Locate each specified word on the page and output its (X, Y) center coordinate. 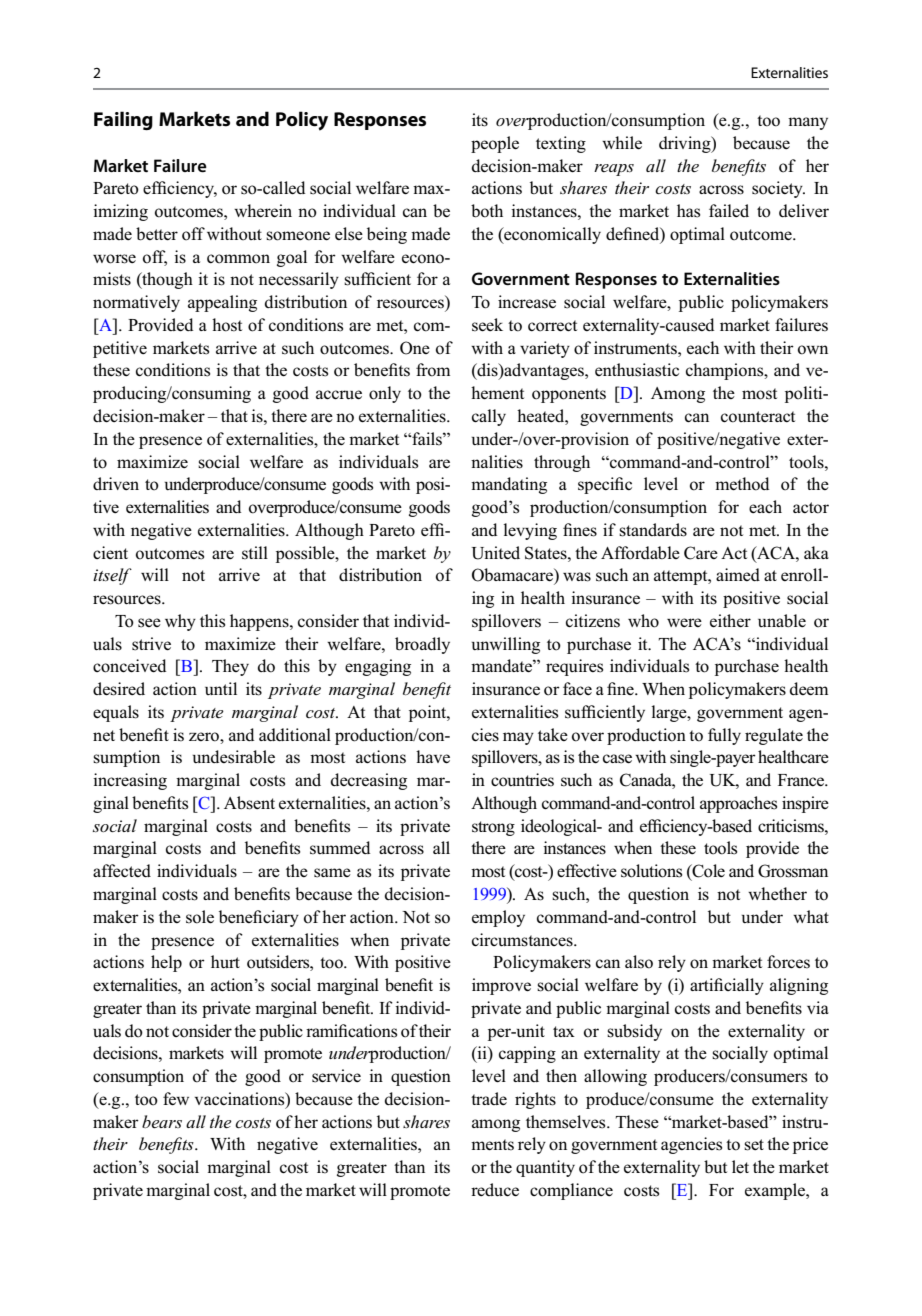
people (495, 144)
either (730, 620)
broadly (422, 645)
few (176, 1098)
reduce (495, 1190)
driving (686, 144)
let (740, 1166)
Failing (123, 120)
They (230, 667)
